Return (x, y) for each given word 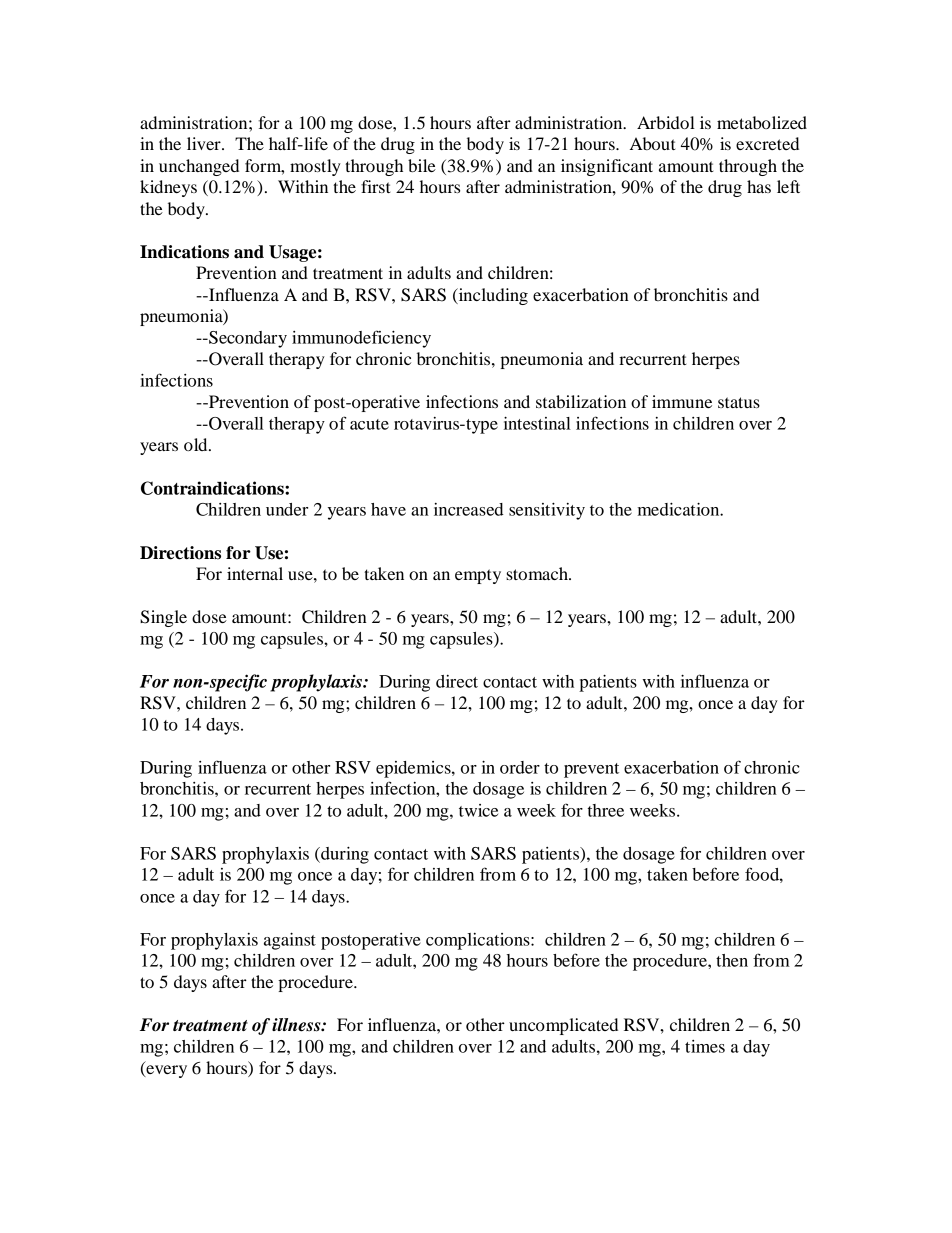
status (739, 402)
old (197, 444)
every (165, 1071)
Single (163, 618)
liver (205, 143)
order (520, 767)
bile (422, 165)
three (606, 810)
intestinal (537, 423)
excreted (767, 143)
